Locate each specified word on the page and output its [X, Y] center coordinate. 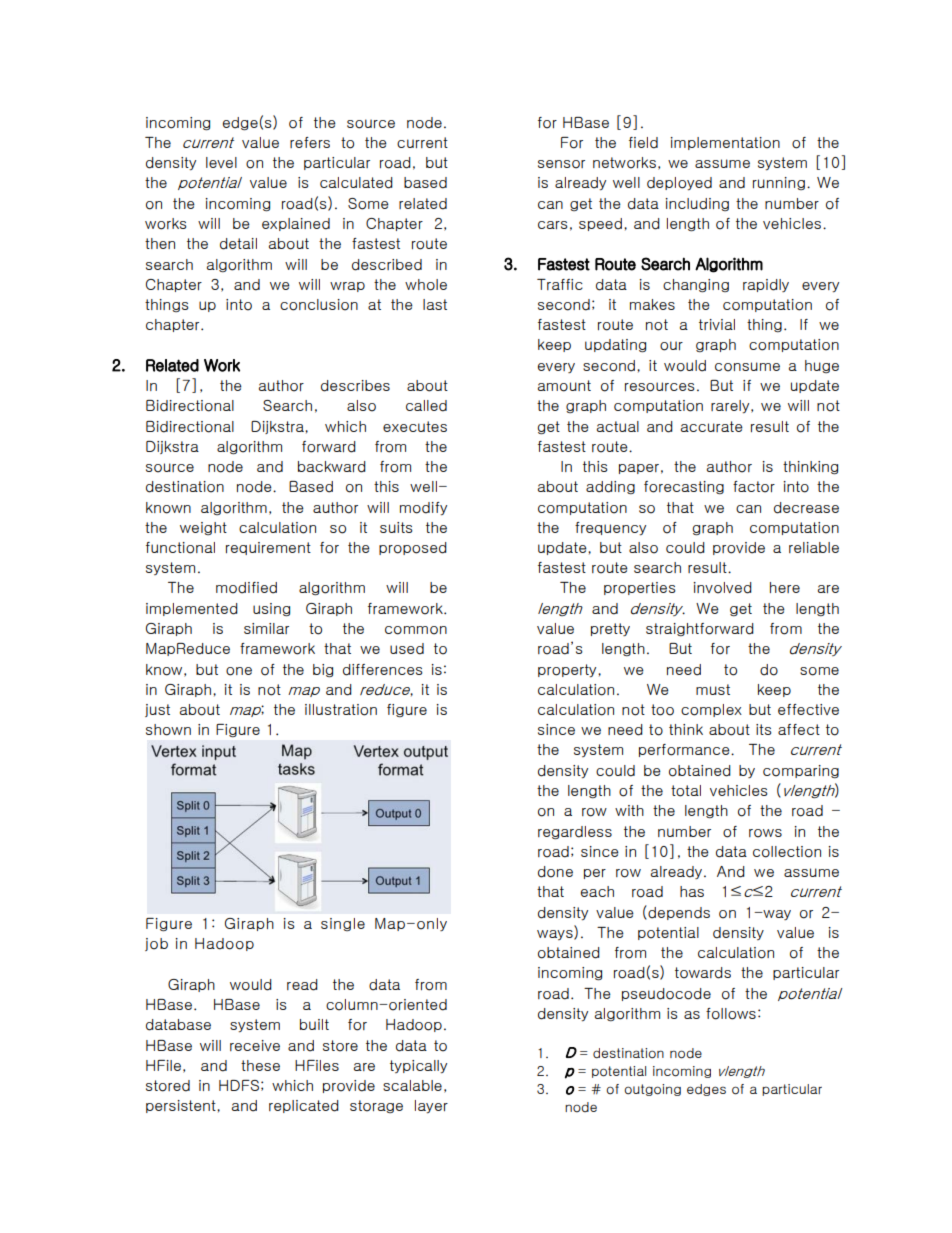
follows [731, 1014]
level [221, 162]
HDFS [239, 1085]
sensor [561, 164]
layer [431, 1107]
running [779, 183]
